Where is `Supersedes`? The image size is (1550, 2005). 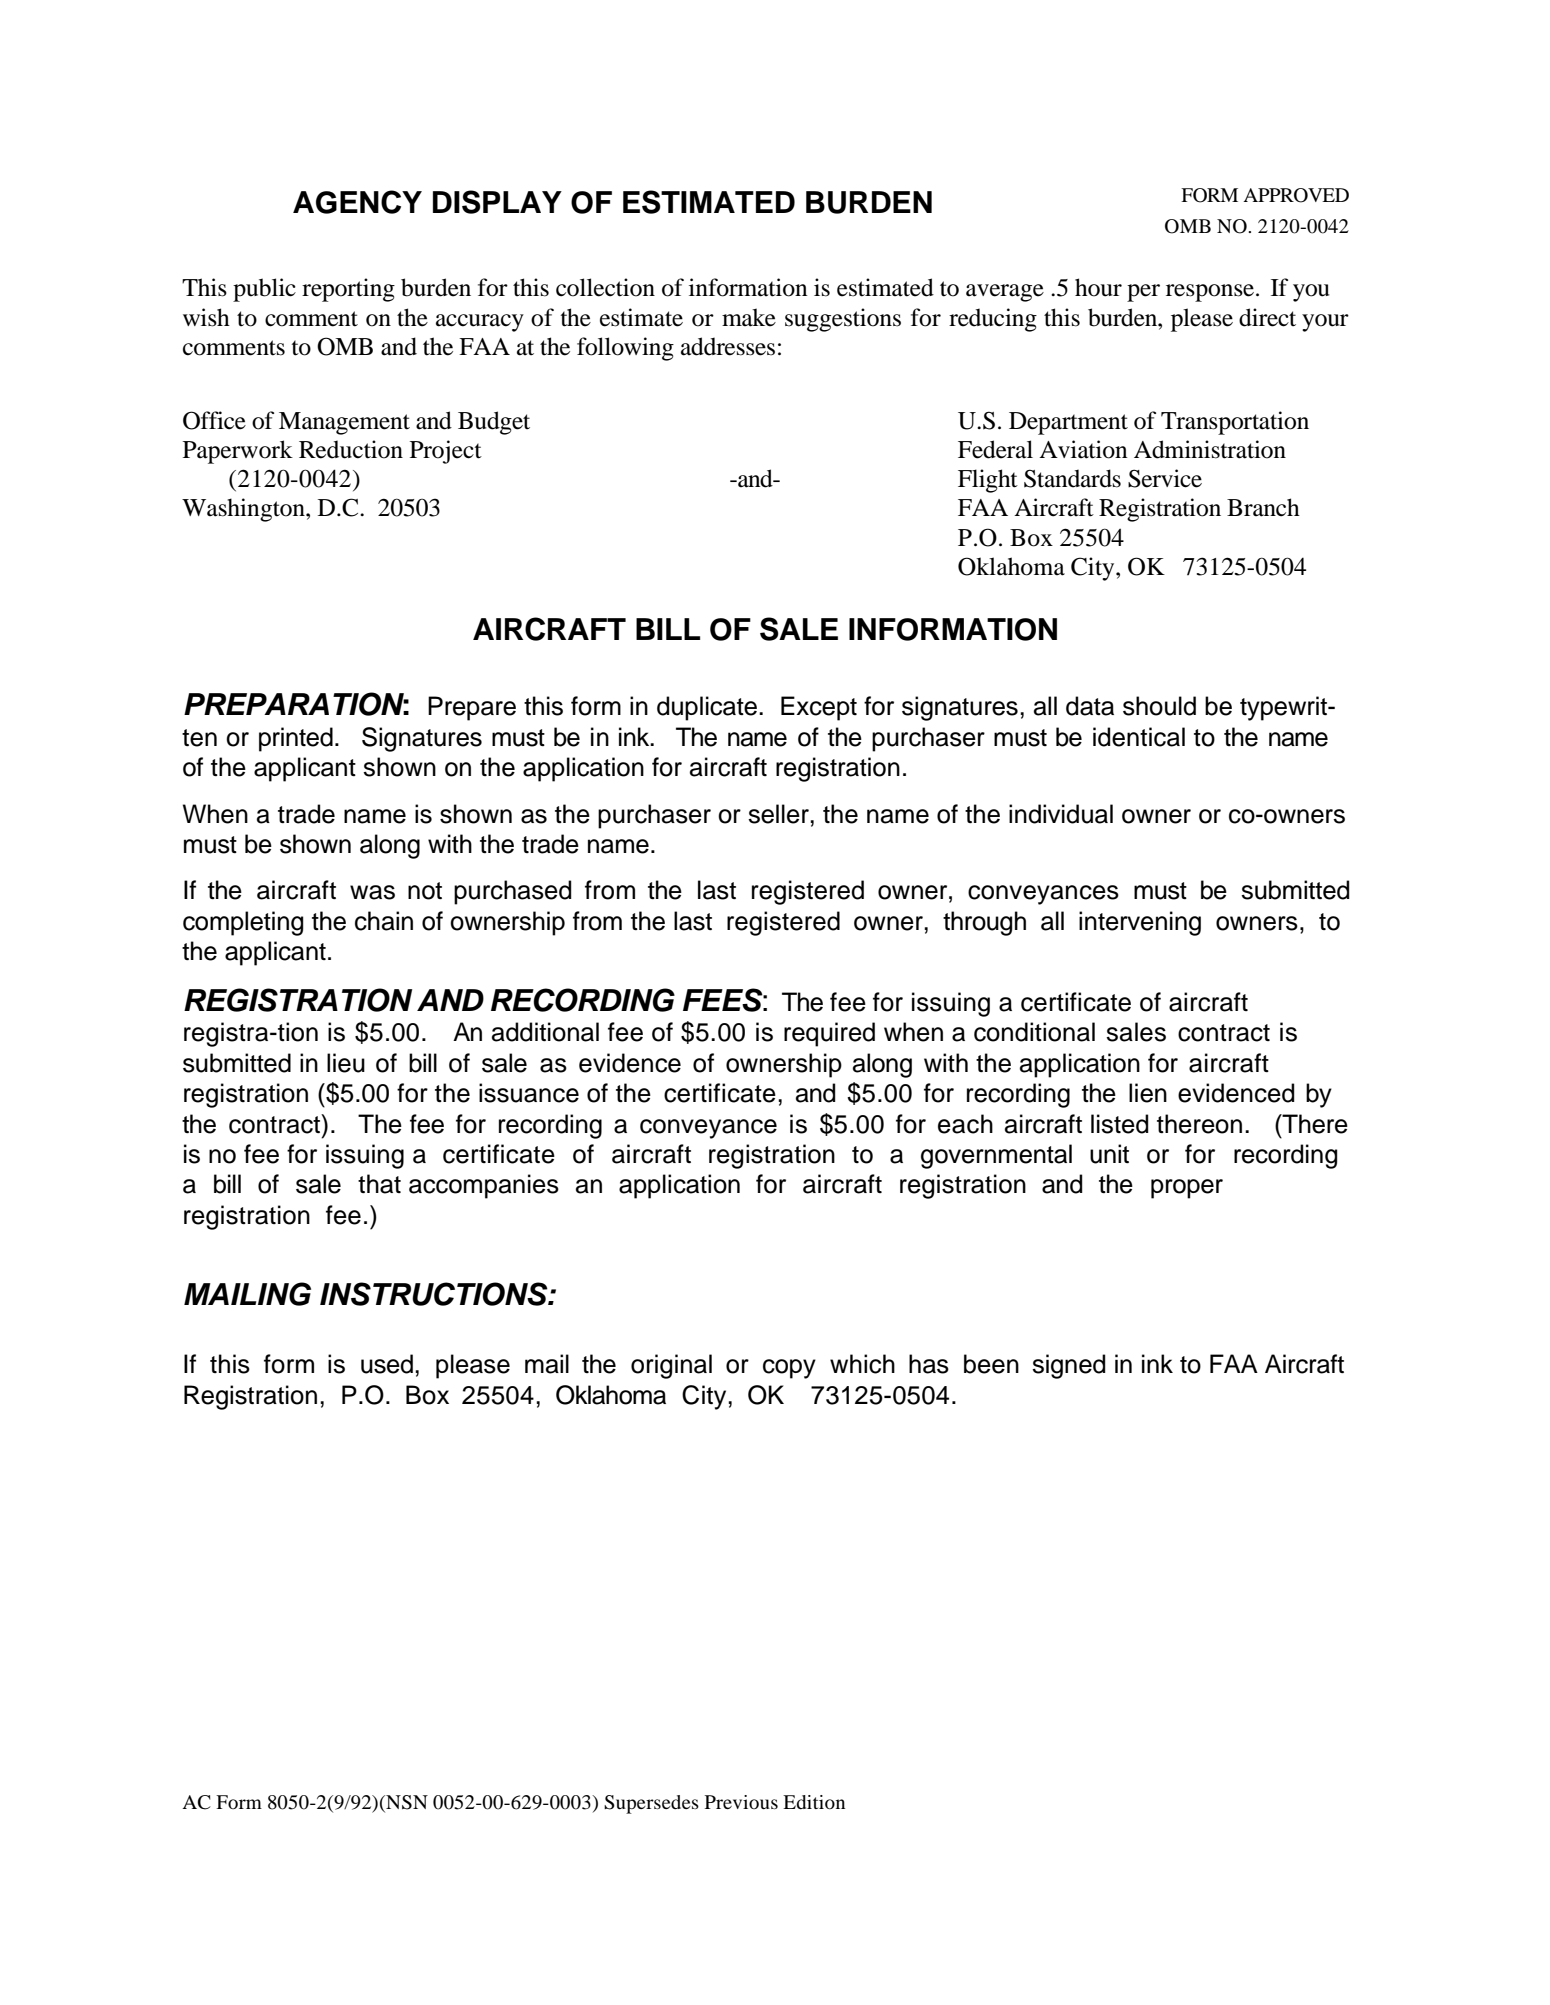
Supersedes is located at coordinates (651, 1804).
